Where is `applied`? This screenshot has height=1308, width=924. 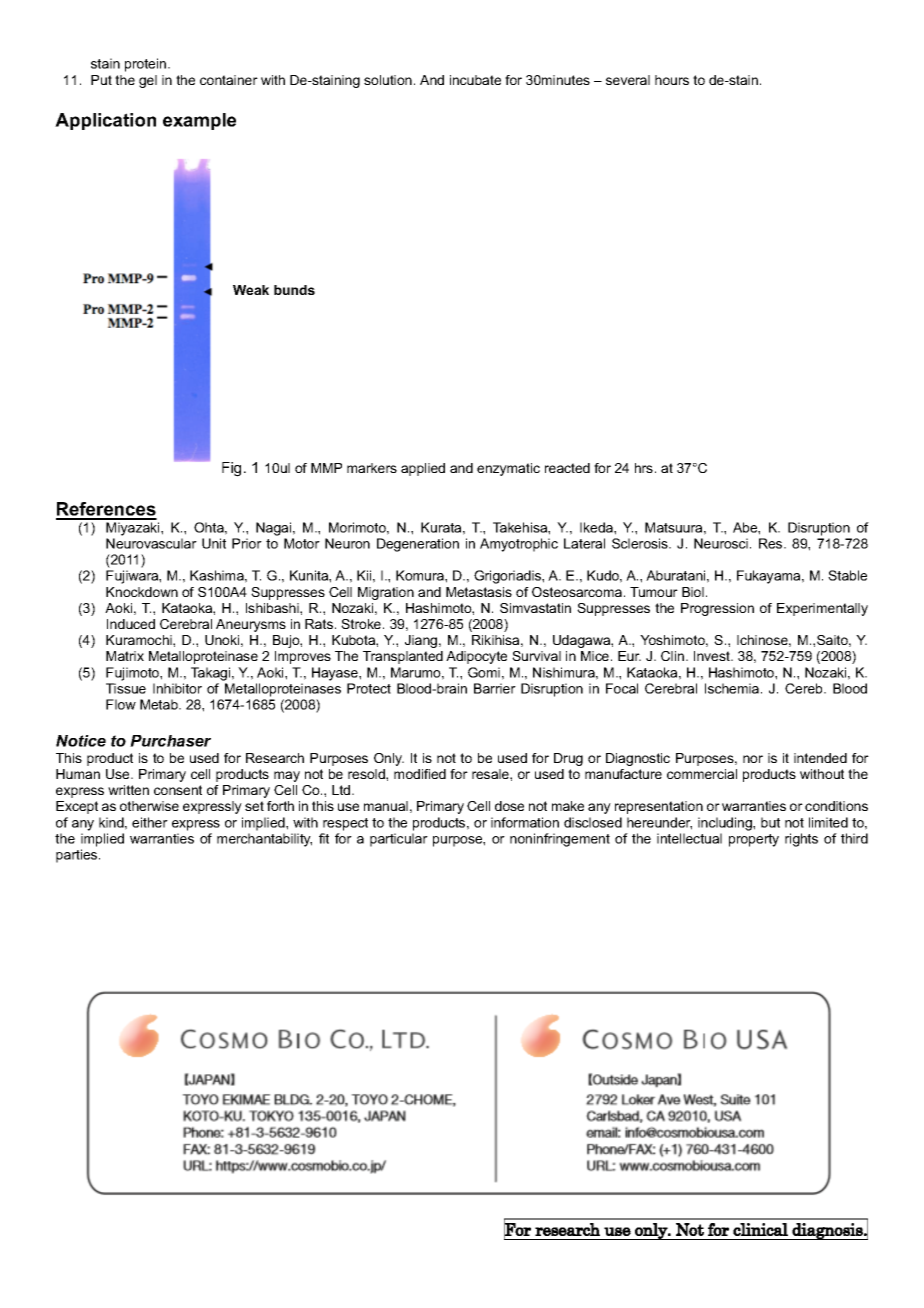 applied is located at coordinates (423, 469).
